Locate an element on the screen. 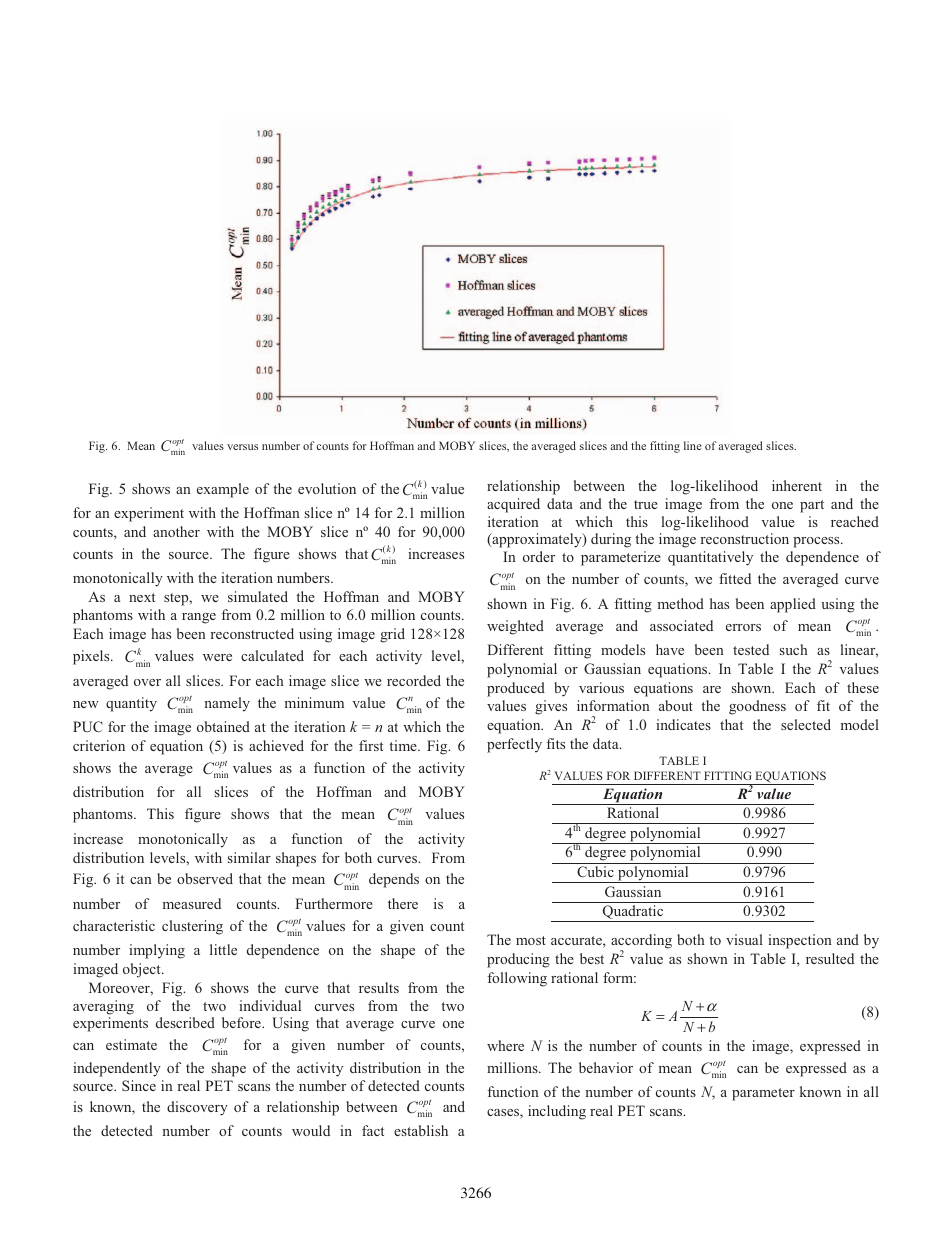 Image resolution: width=952 pixels, height=1233 pixels. behavior is located at coordinates (606, 1067).
